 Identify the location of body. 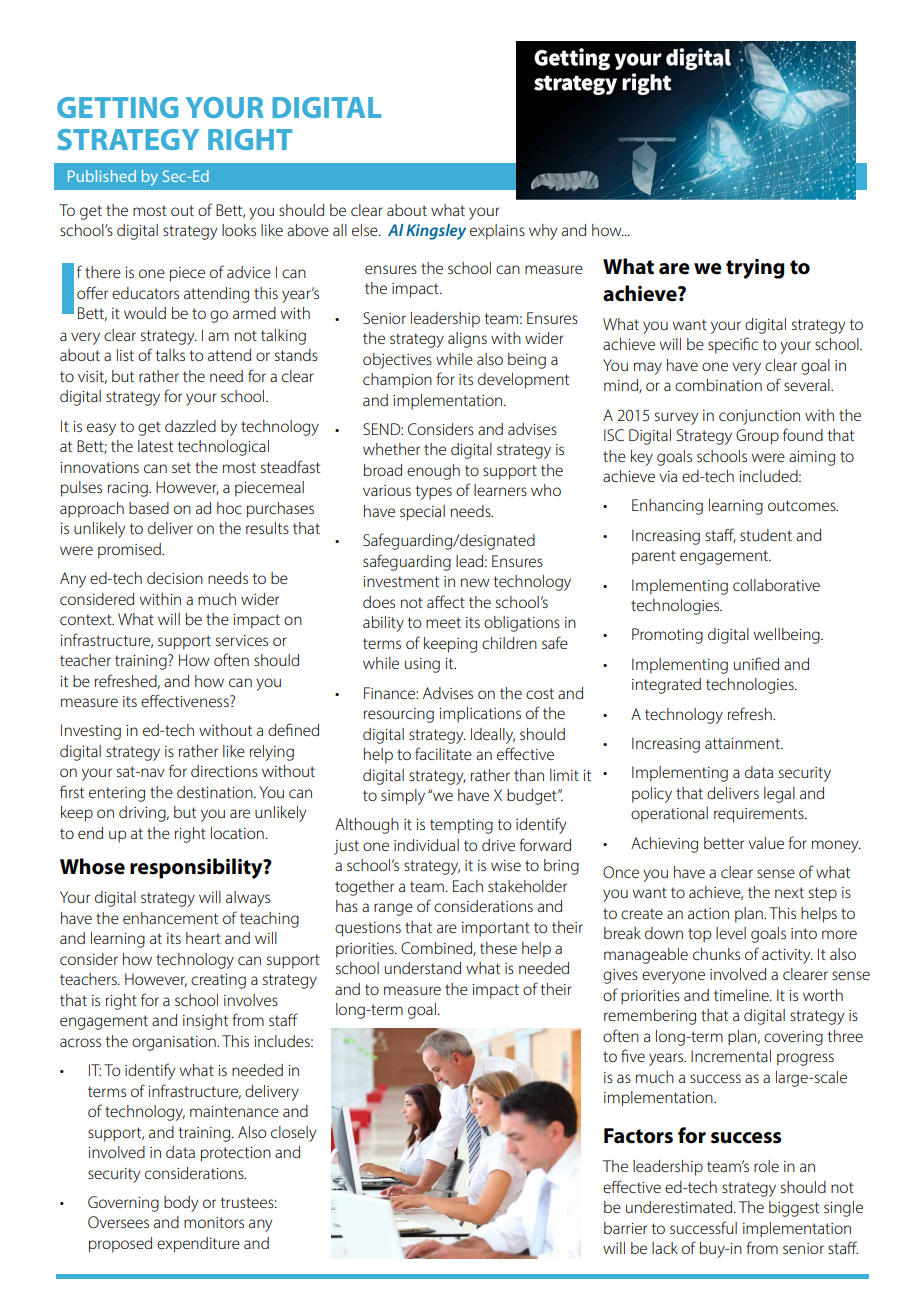
(181, 1204).
